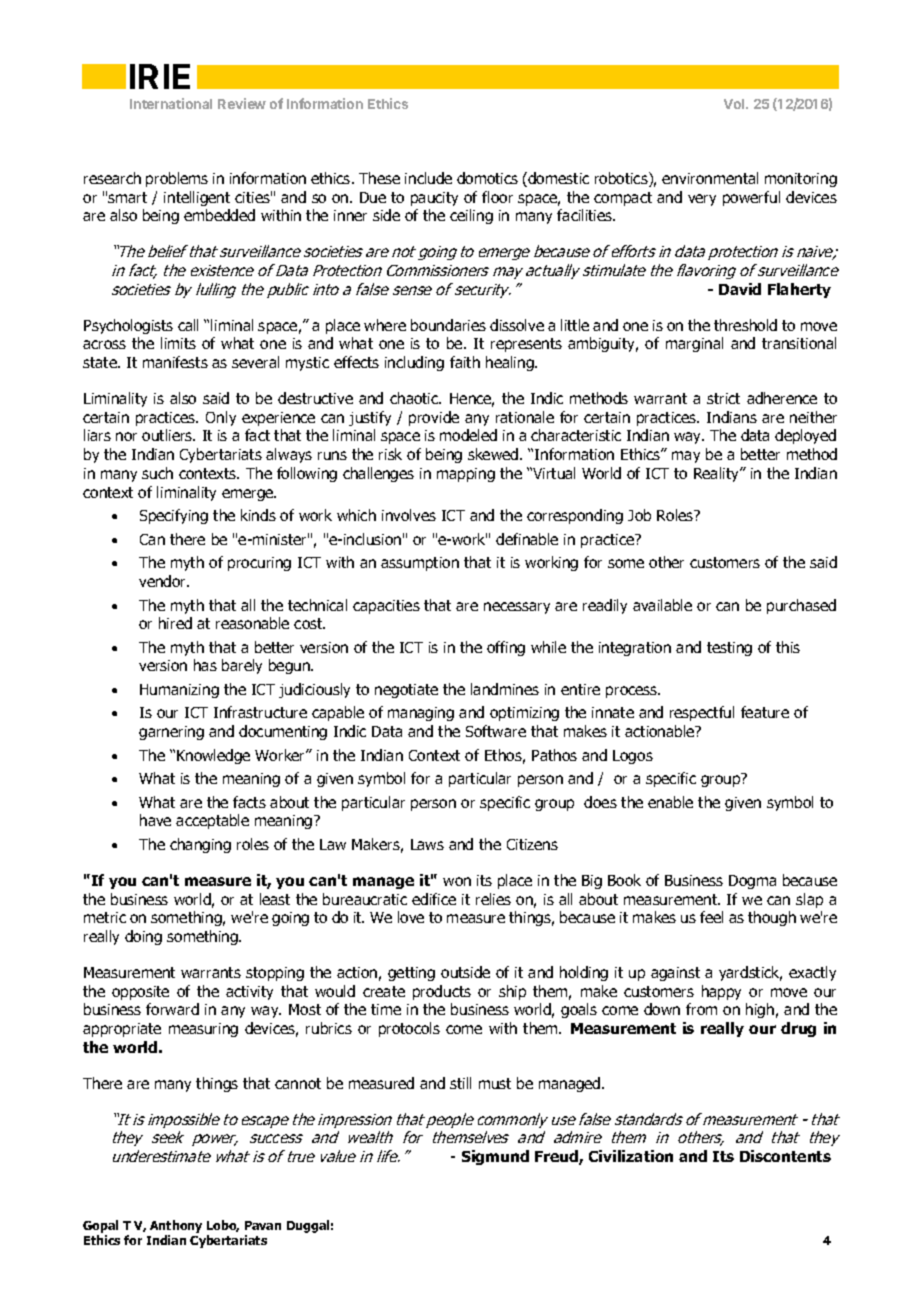  What do you see at coordinates (434, 418) in the screenshot?
I see `provide` at bounding box center [434, 418].
